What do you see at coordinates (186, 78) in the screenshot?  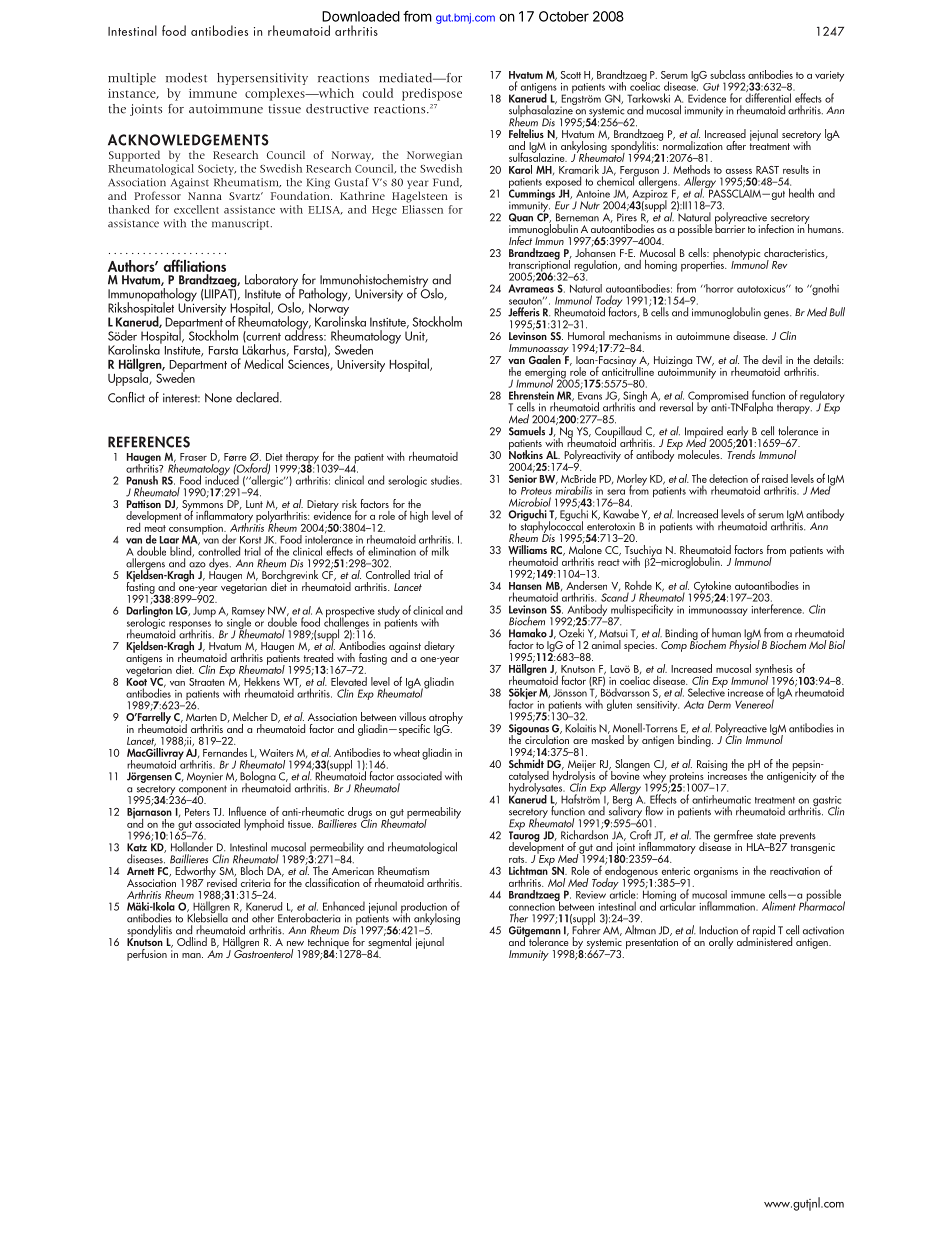 I see `modest` at bounding box center [186, 78].
